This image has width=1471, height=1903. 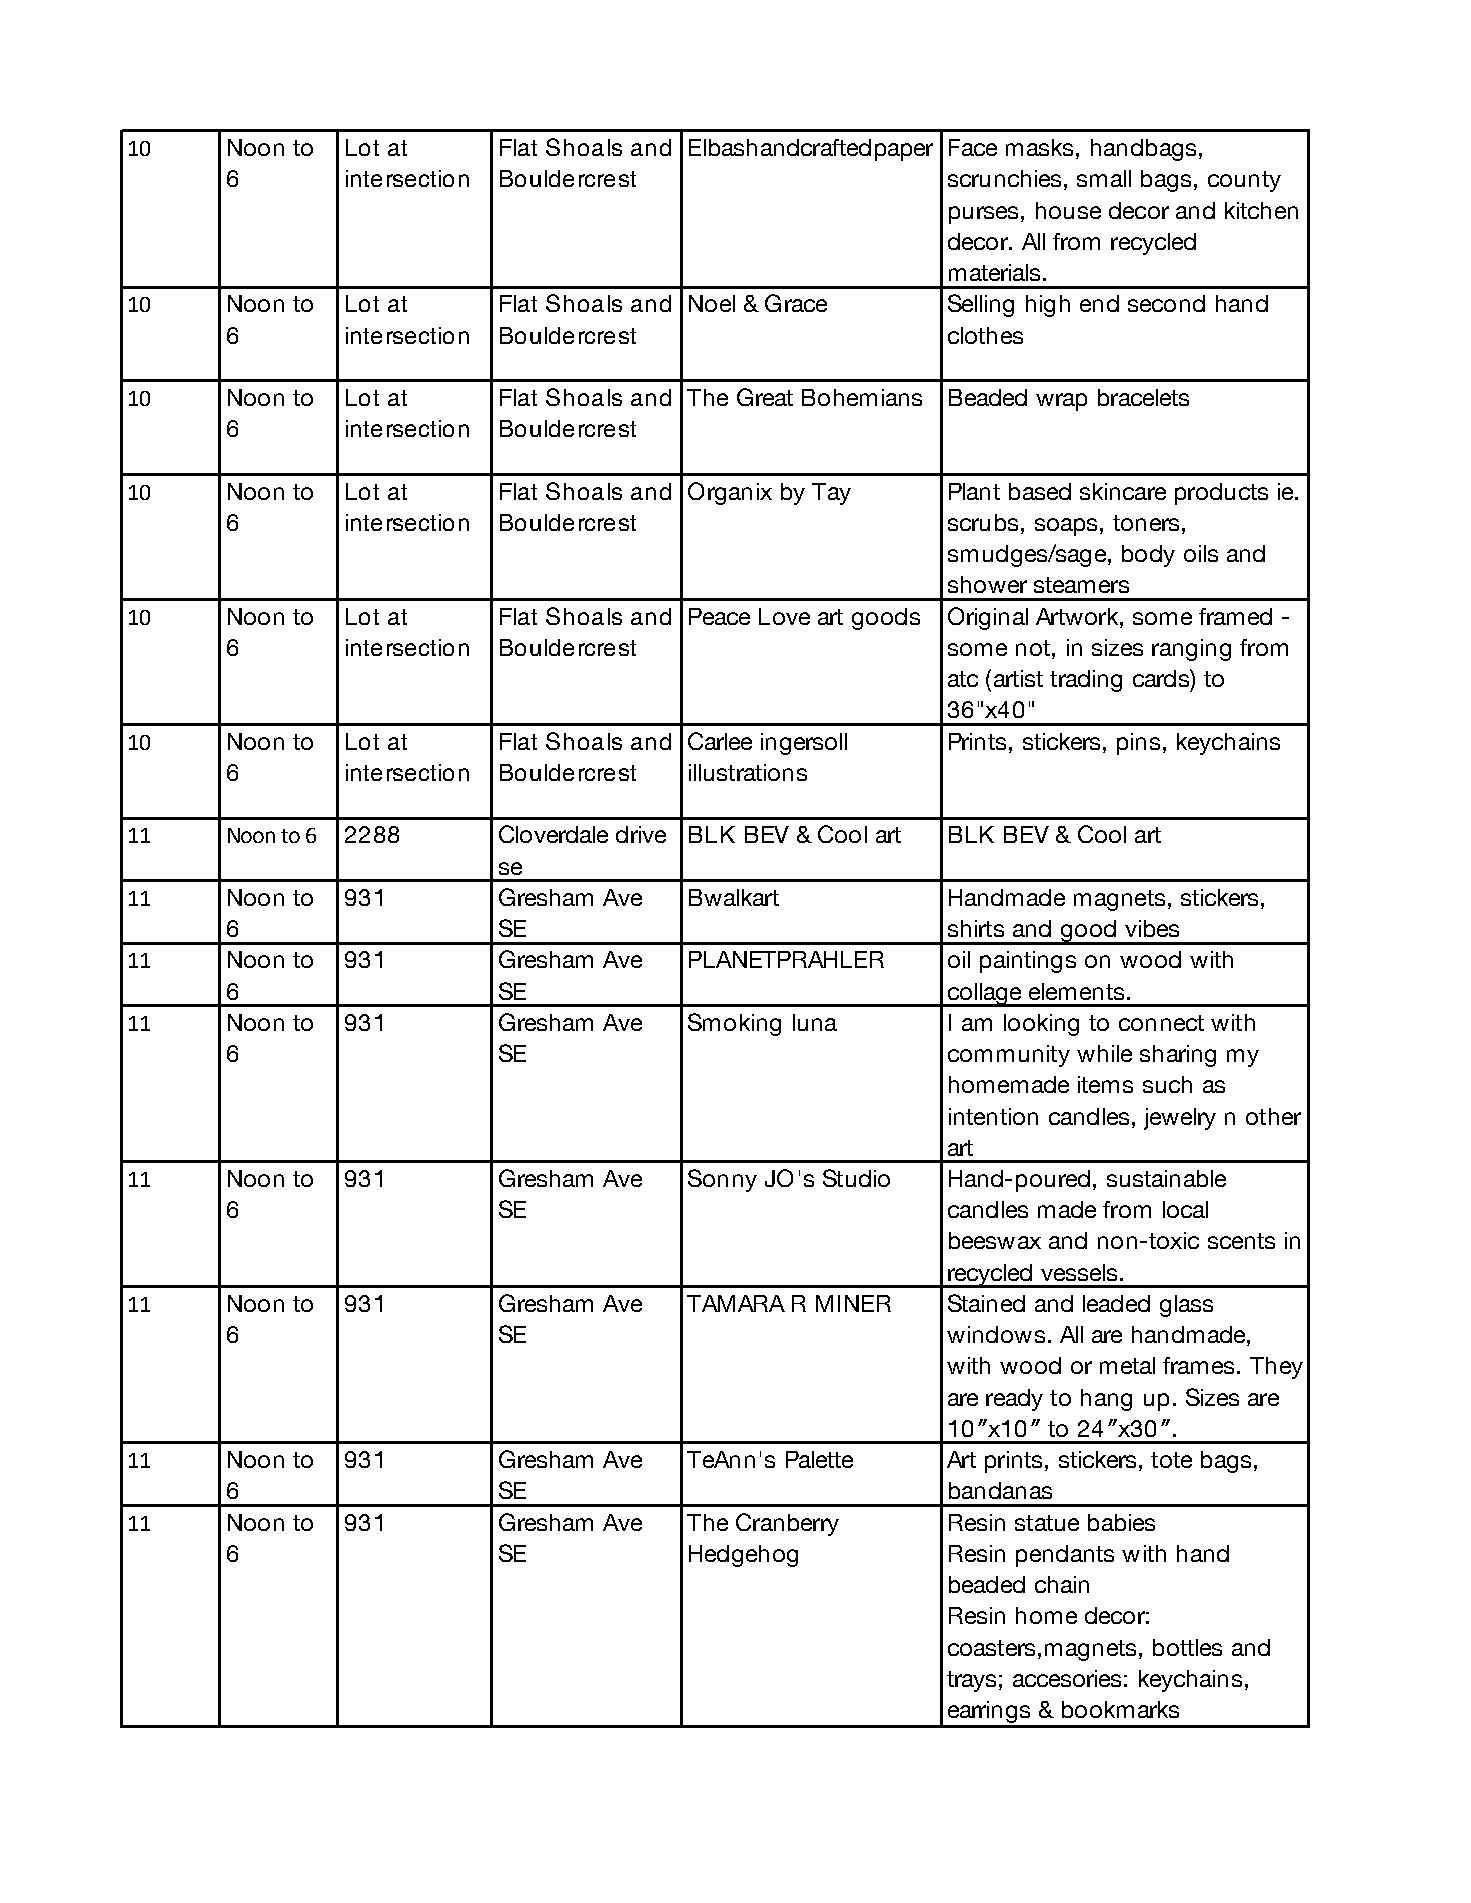 What do you see at coordinates (719, 616) in the image?
I see `Peace` at bounding box center [719, 616].
